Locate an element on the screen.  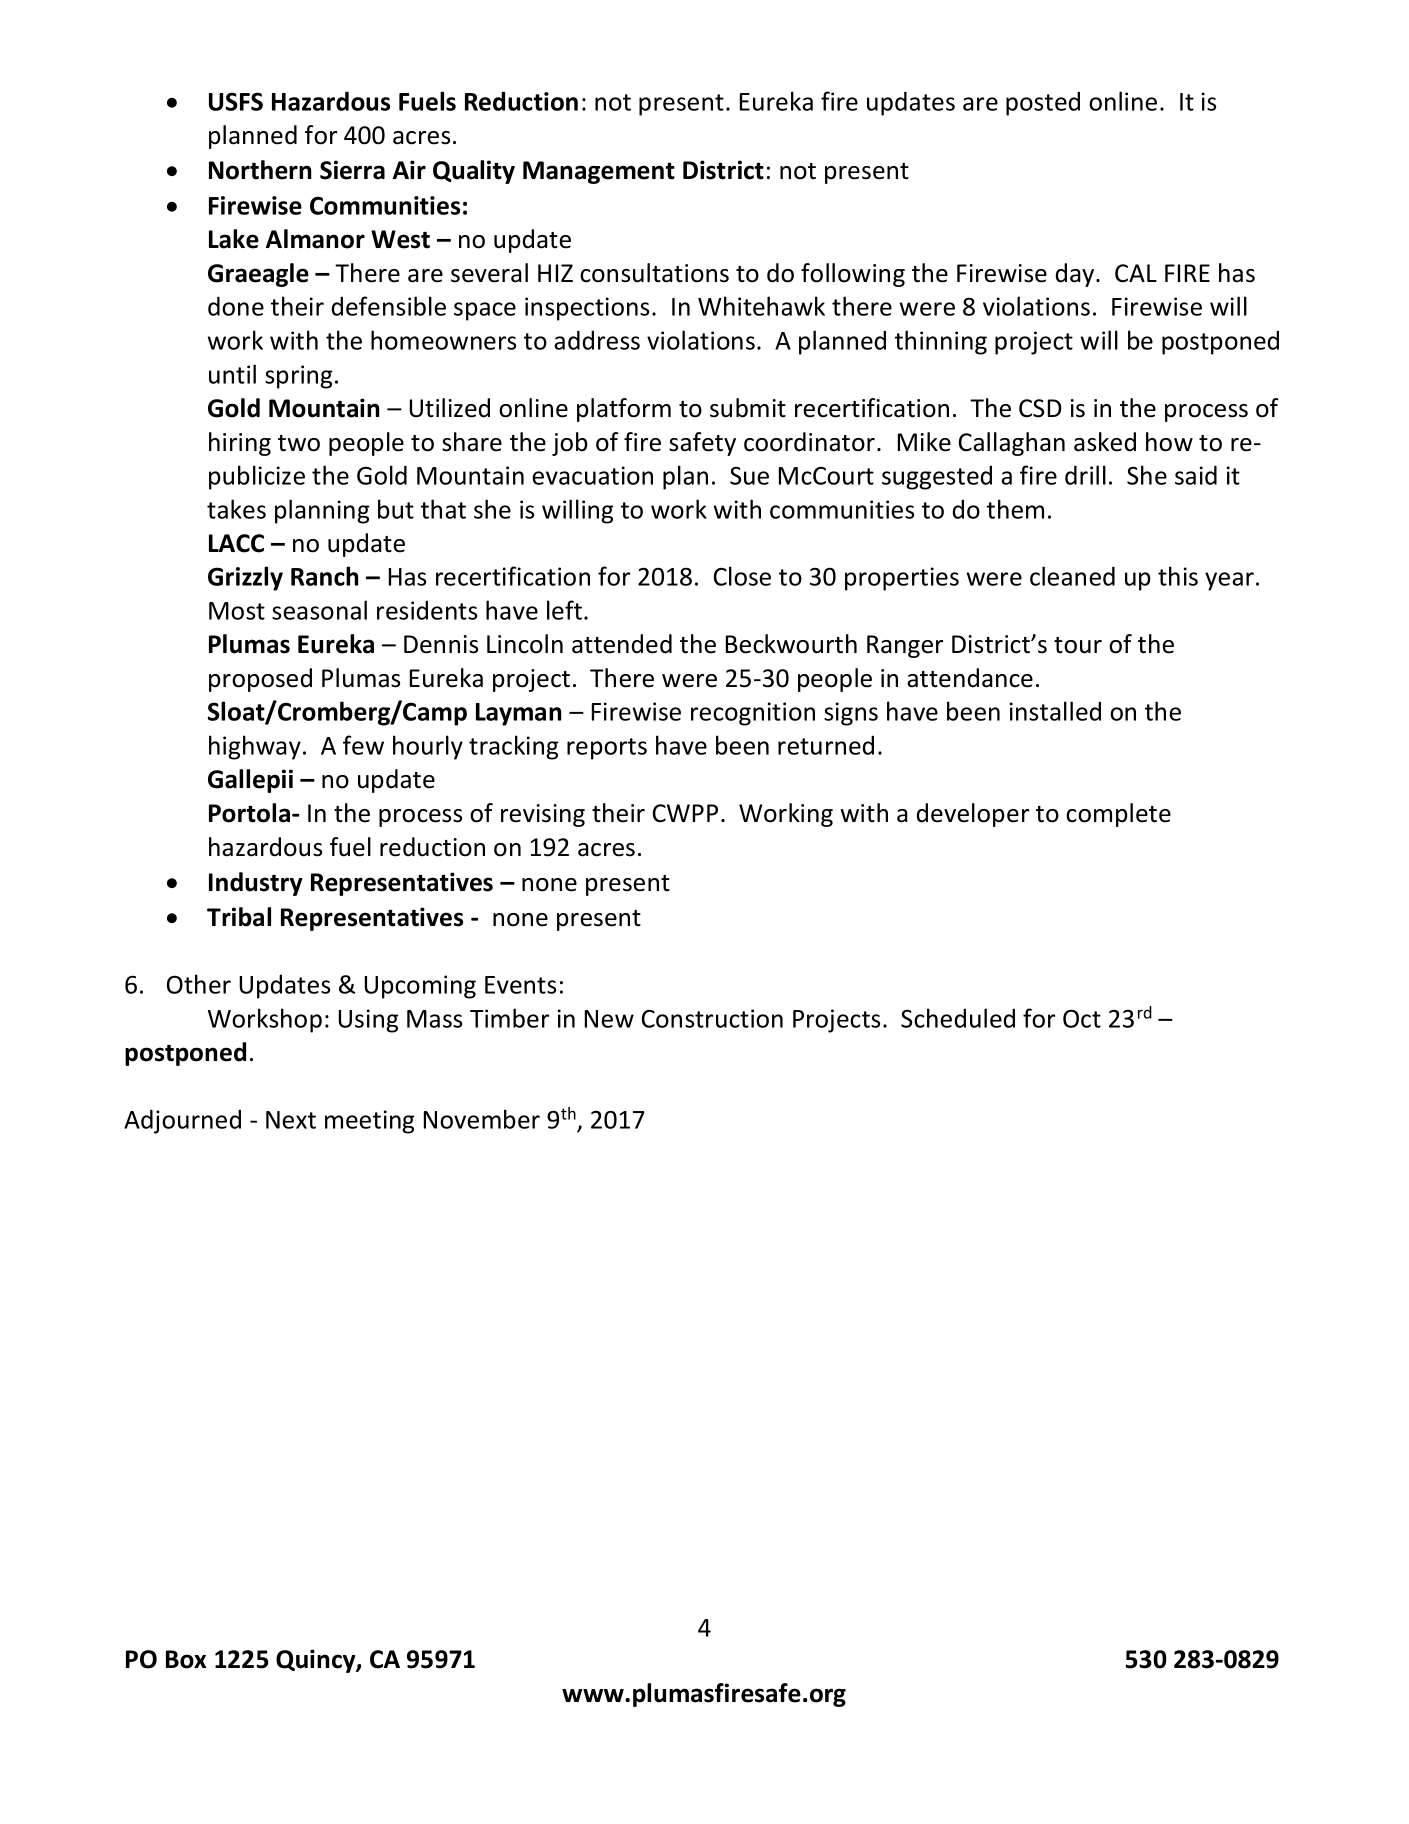
Next is located at coordinates (291, 1120).
